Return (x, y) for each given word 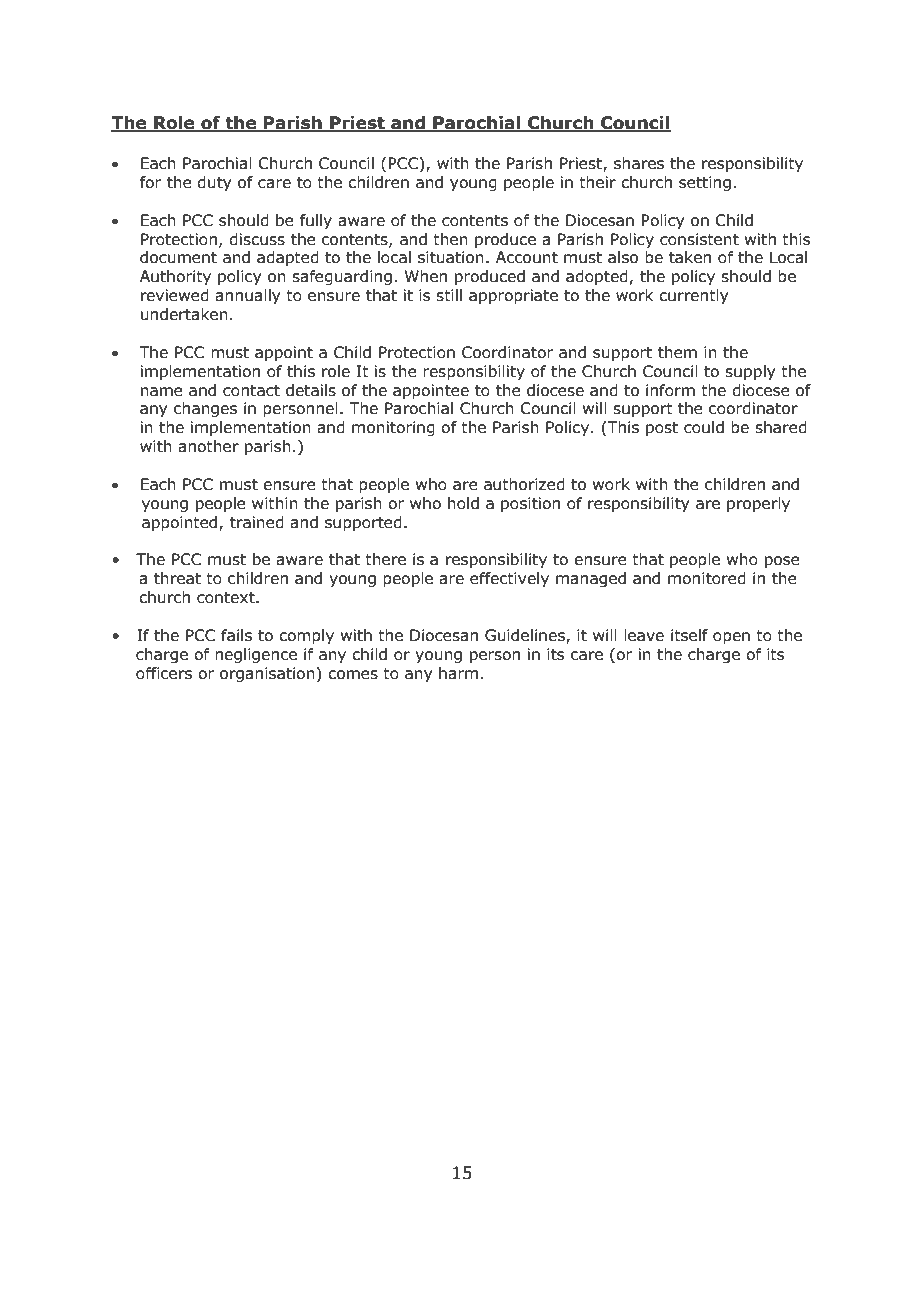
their (597, 182)
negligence (256, 655)
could (704, 427)
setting (705, 183)
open (731, 638)
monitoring (393, 428)
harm (458, 673)
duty (214, 183)
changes (205, 409)
